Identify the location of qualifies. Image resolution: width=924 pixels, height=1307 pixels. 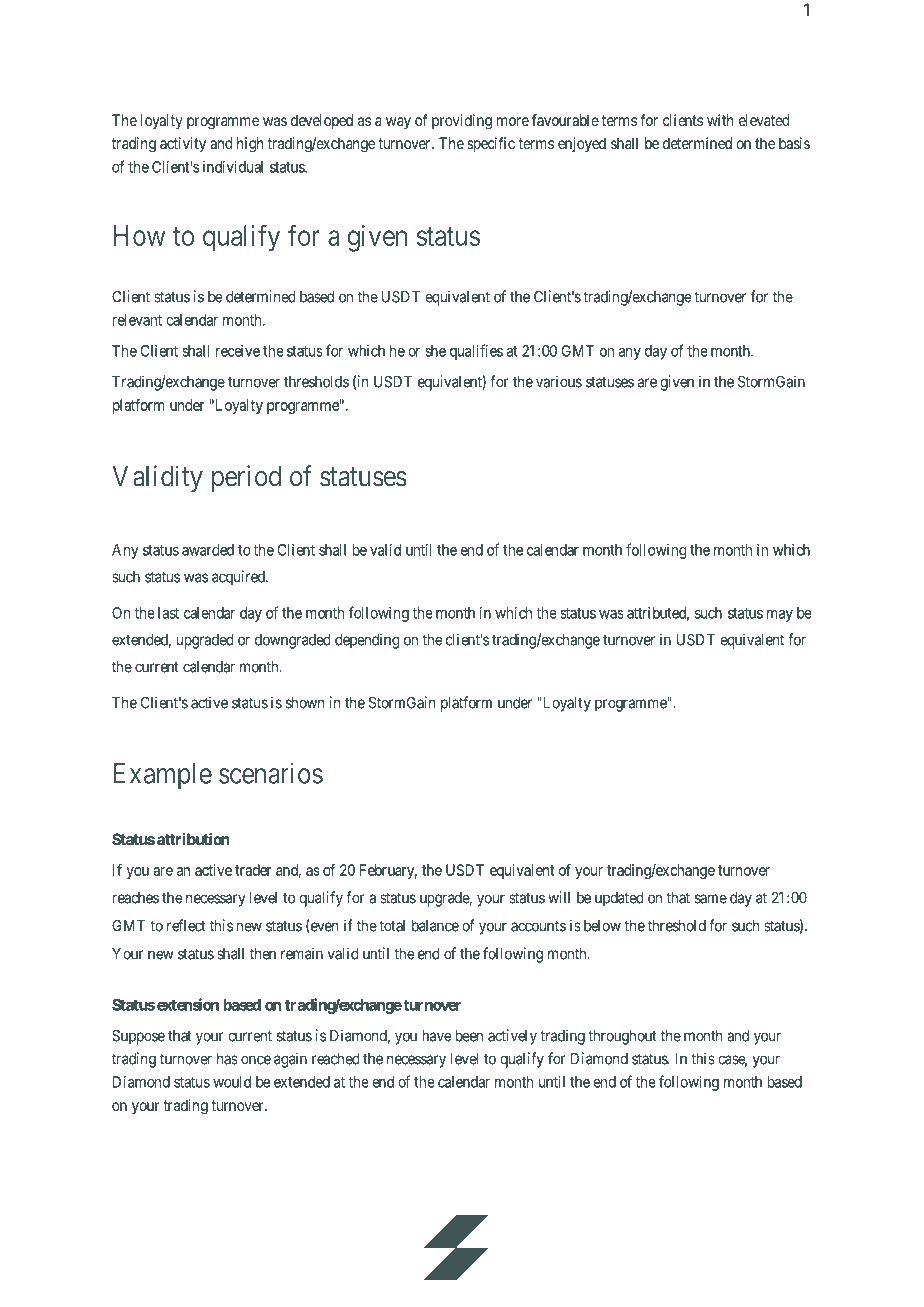
(476, 352).
